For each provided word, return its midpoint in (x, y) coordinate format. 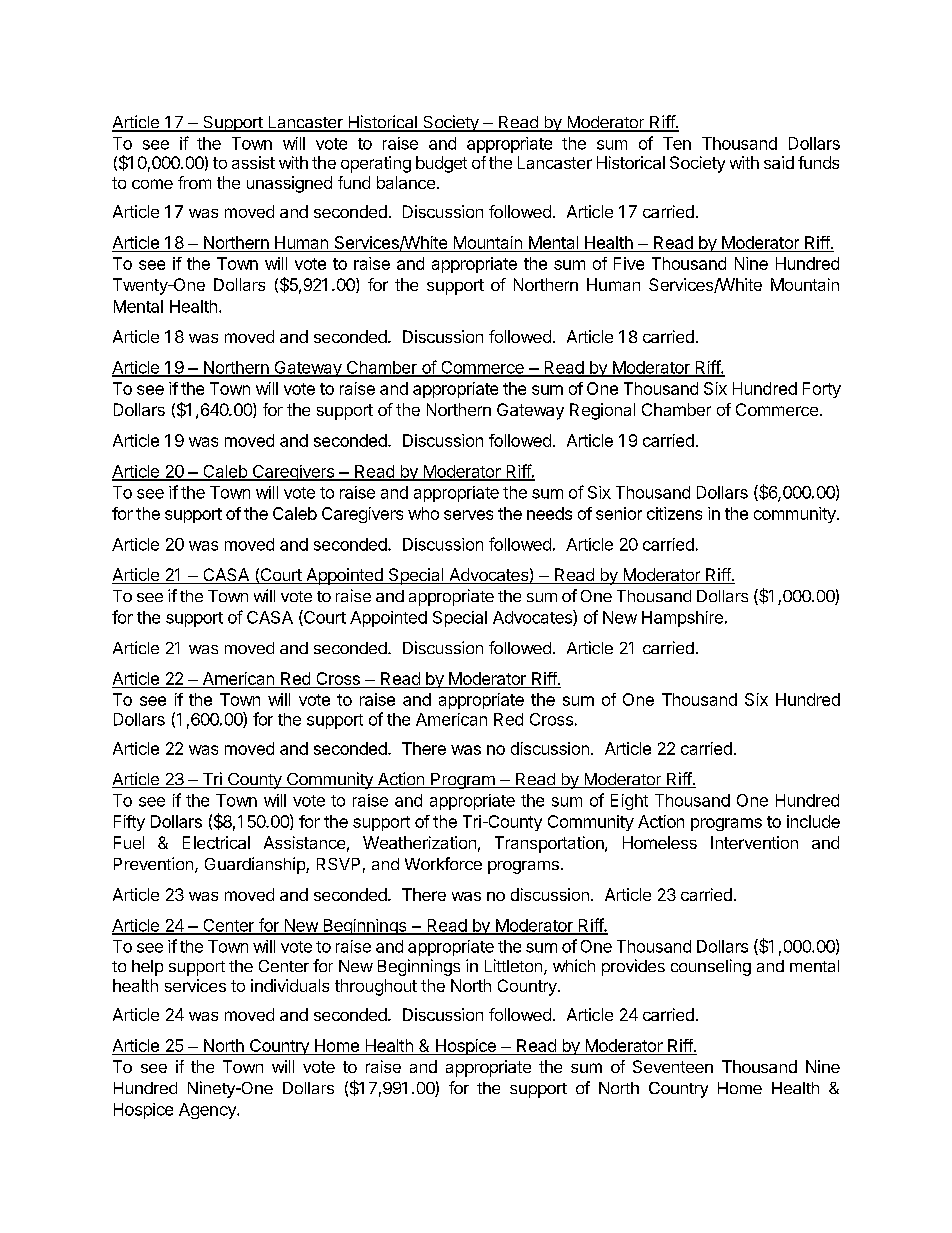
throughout (376, 987)
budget (441, 164)
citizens (674, 513)
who (423, 513)
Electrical (216, 842)
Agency (208, 1111)
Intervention (754, 842)
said (779, 162)
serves (468, 515)
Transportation (550, 844)
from (194, 182)
